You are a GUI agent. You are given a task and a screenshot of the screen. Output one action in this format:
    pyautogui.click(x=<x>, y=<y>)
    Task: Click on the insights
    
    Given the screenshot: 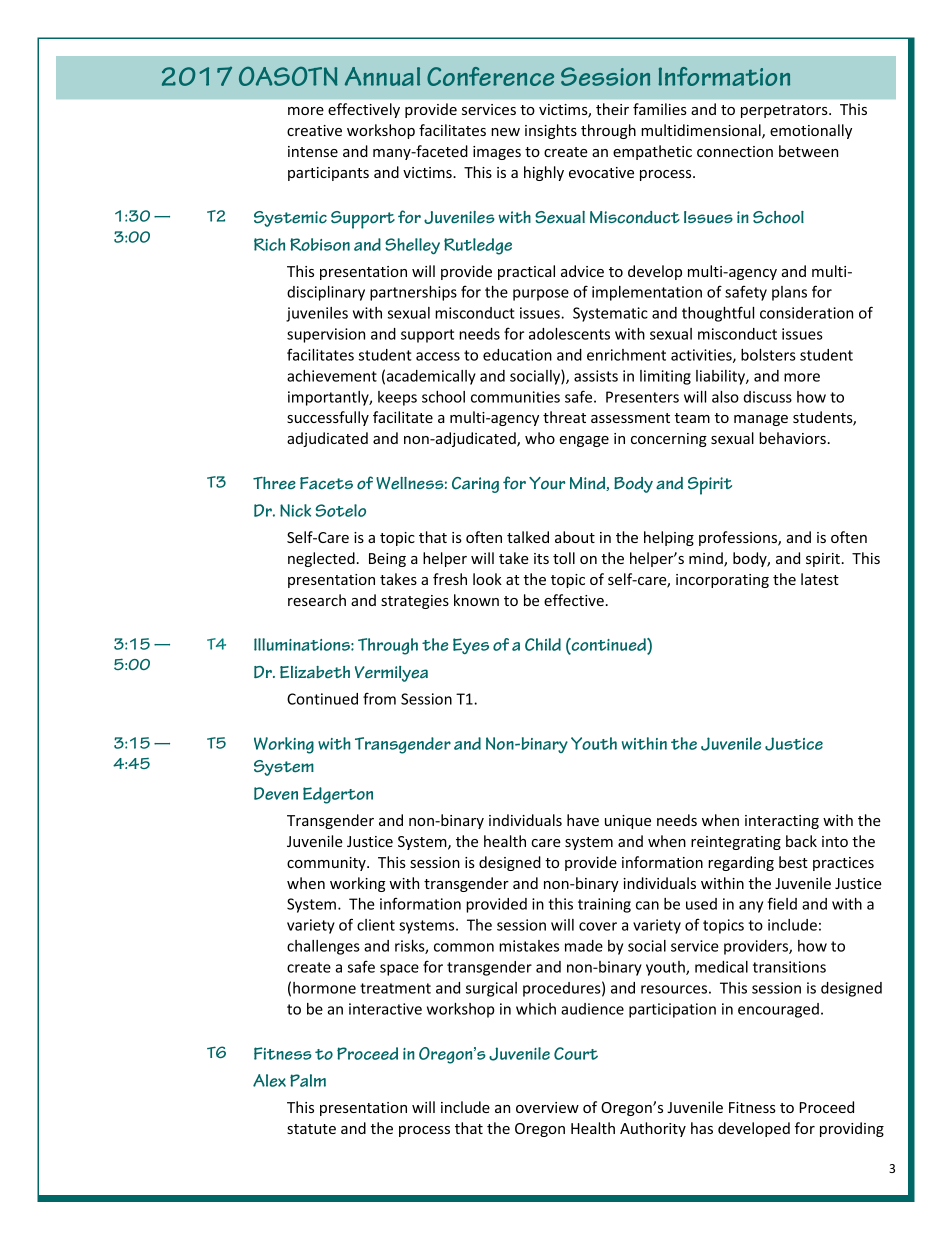 What is the action you would take?
    pyautogui.click(x=551, y=131)
